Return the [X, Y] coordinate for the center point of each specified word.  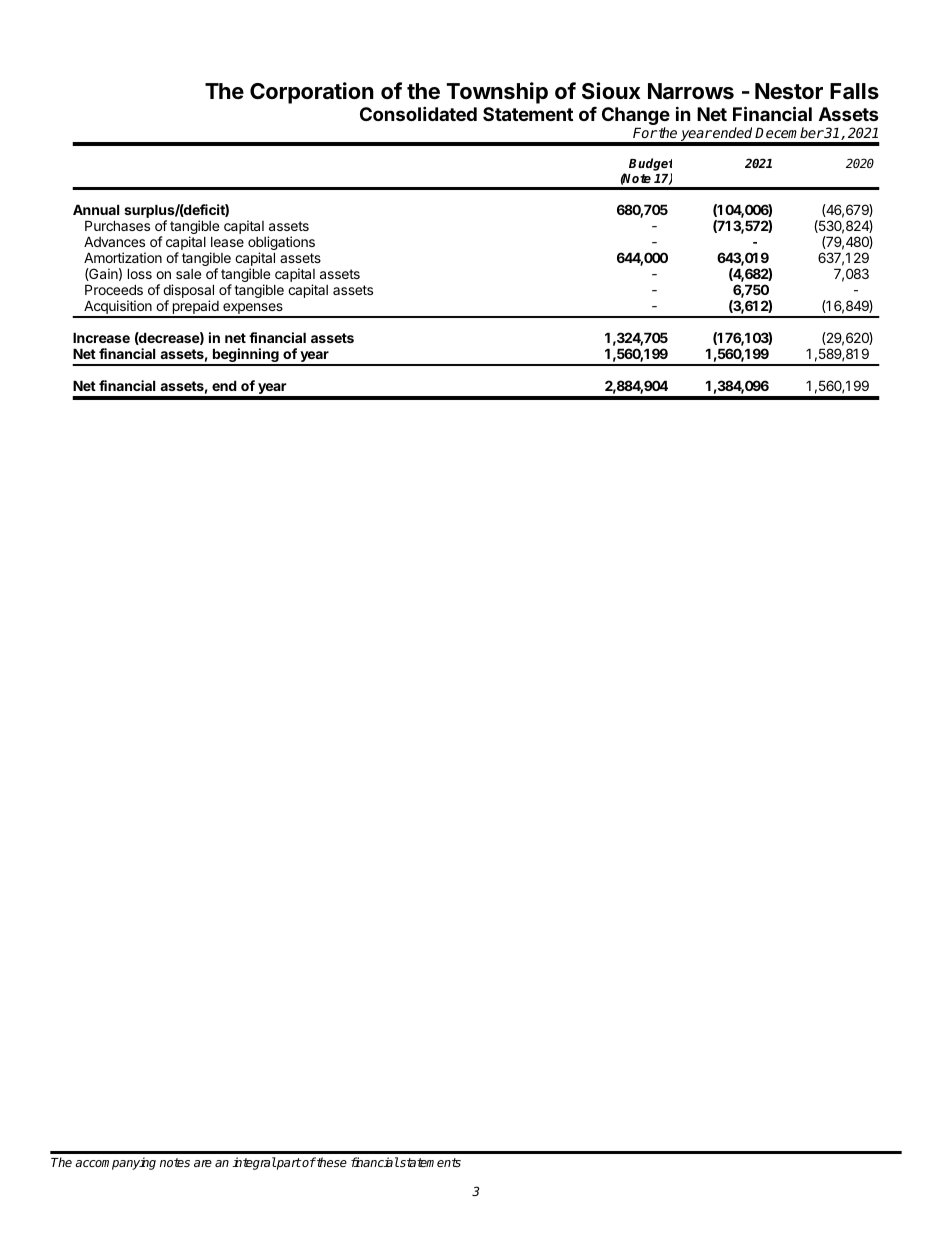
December [789, 132]
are [203, 1163]
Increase [101, 337]
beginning [245, 356]
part [288, 1164]
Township [497, 93]
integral [254, 1163]
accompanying [115, 1163]
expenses [253, 310]
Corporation [312, 93]
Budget [650, 166]
